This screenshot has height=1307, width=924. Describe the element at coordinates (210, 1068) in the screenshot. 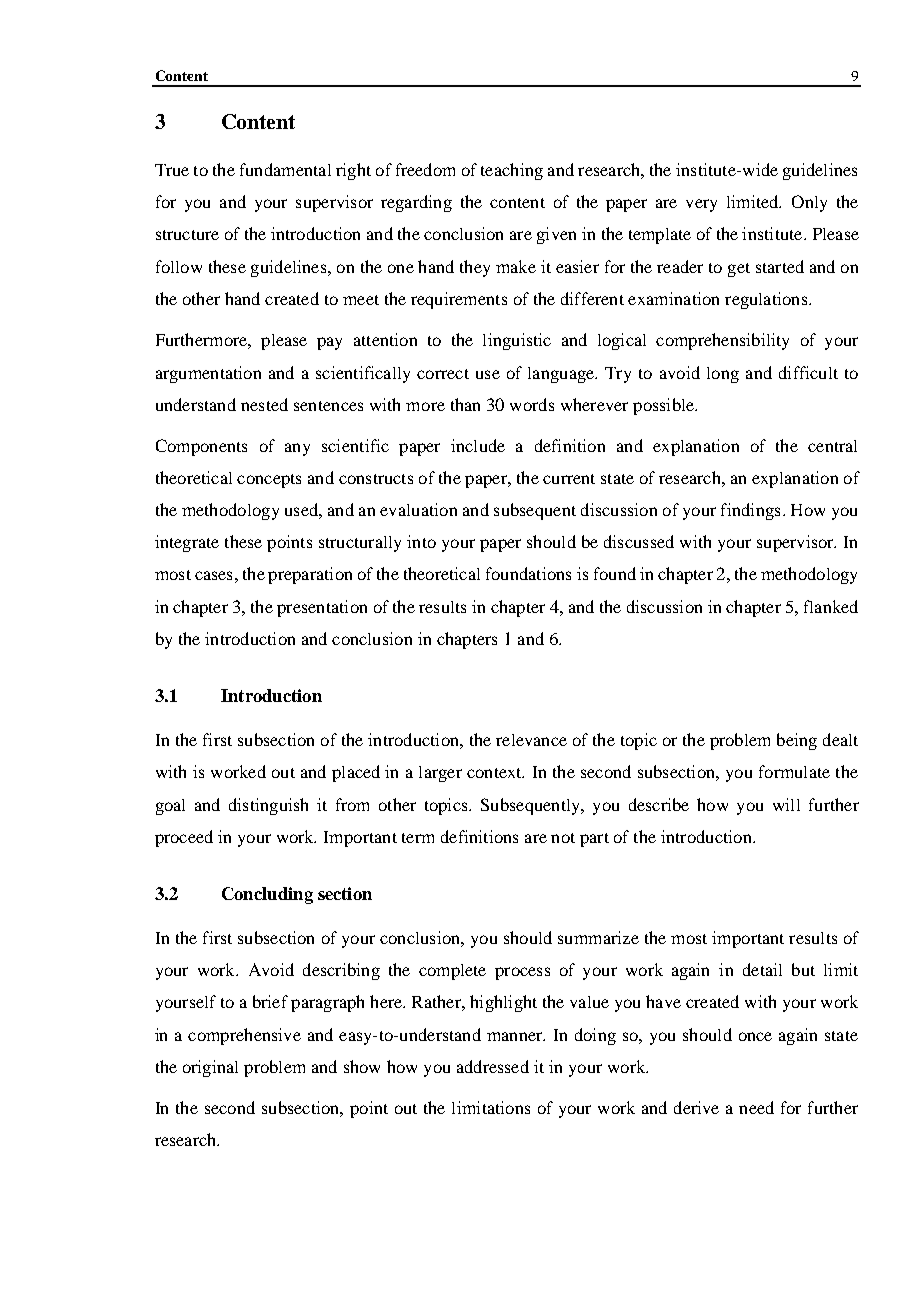

I see `original` at that location.
